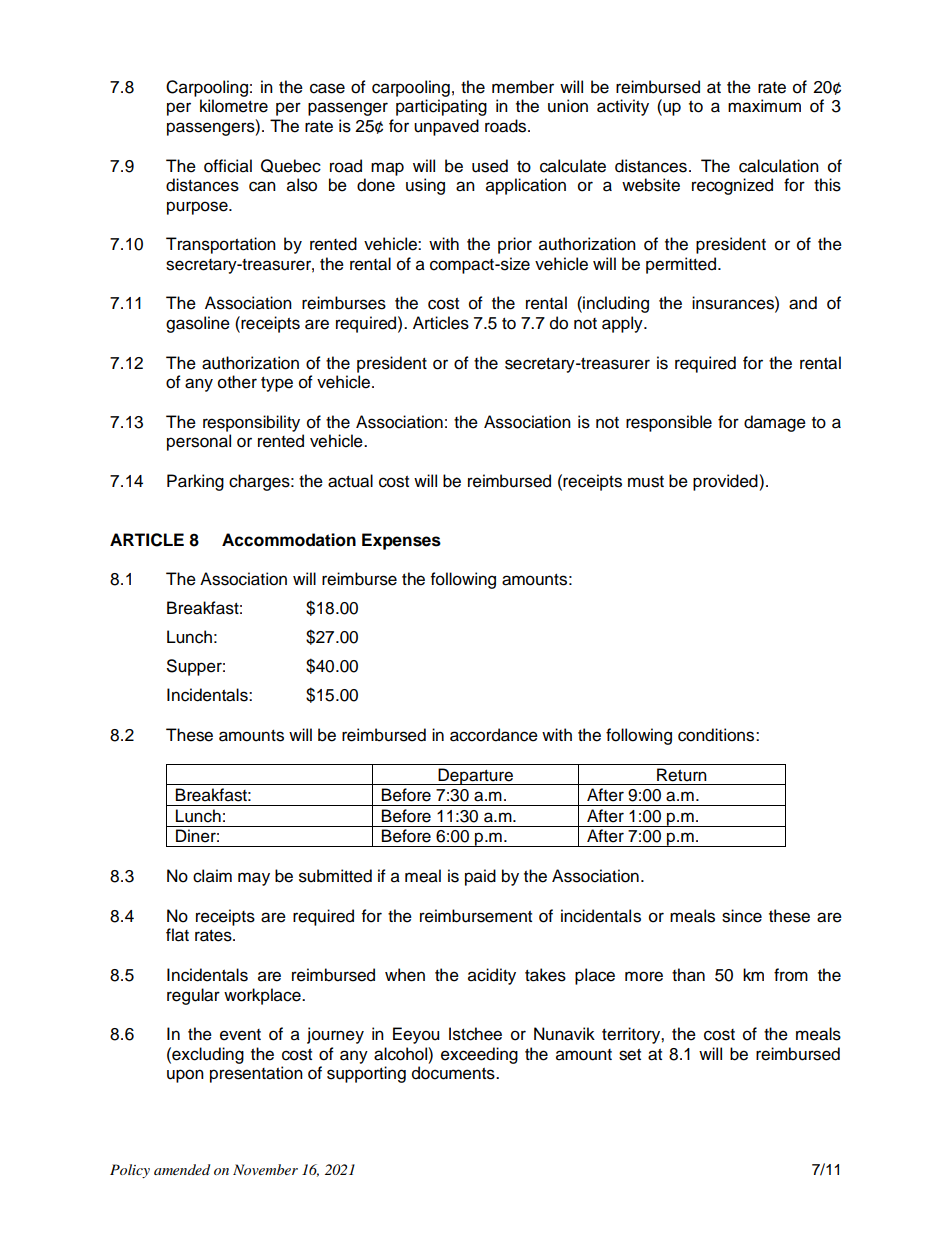 The height and width of the screenshot is (1233, 952). I want to click on set, so click(630, 1055).
